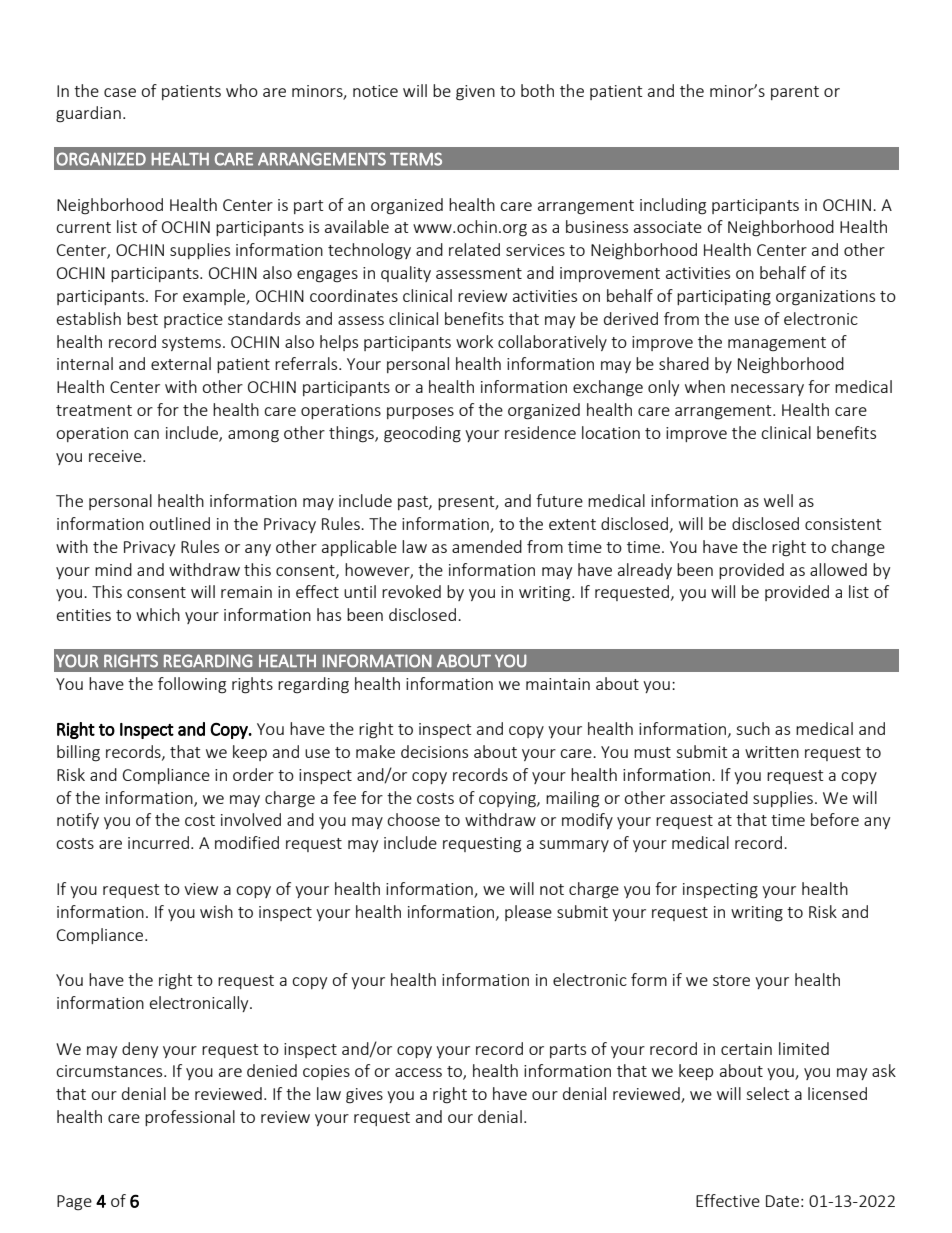 This document has width=952, height=1233. Describe the element at coordinates (190, 1118) in the document. I see `professional` at that location.
